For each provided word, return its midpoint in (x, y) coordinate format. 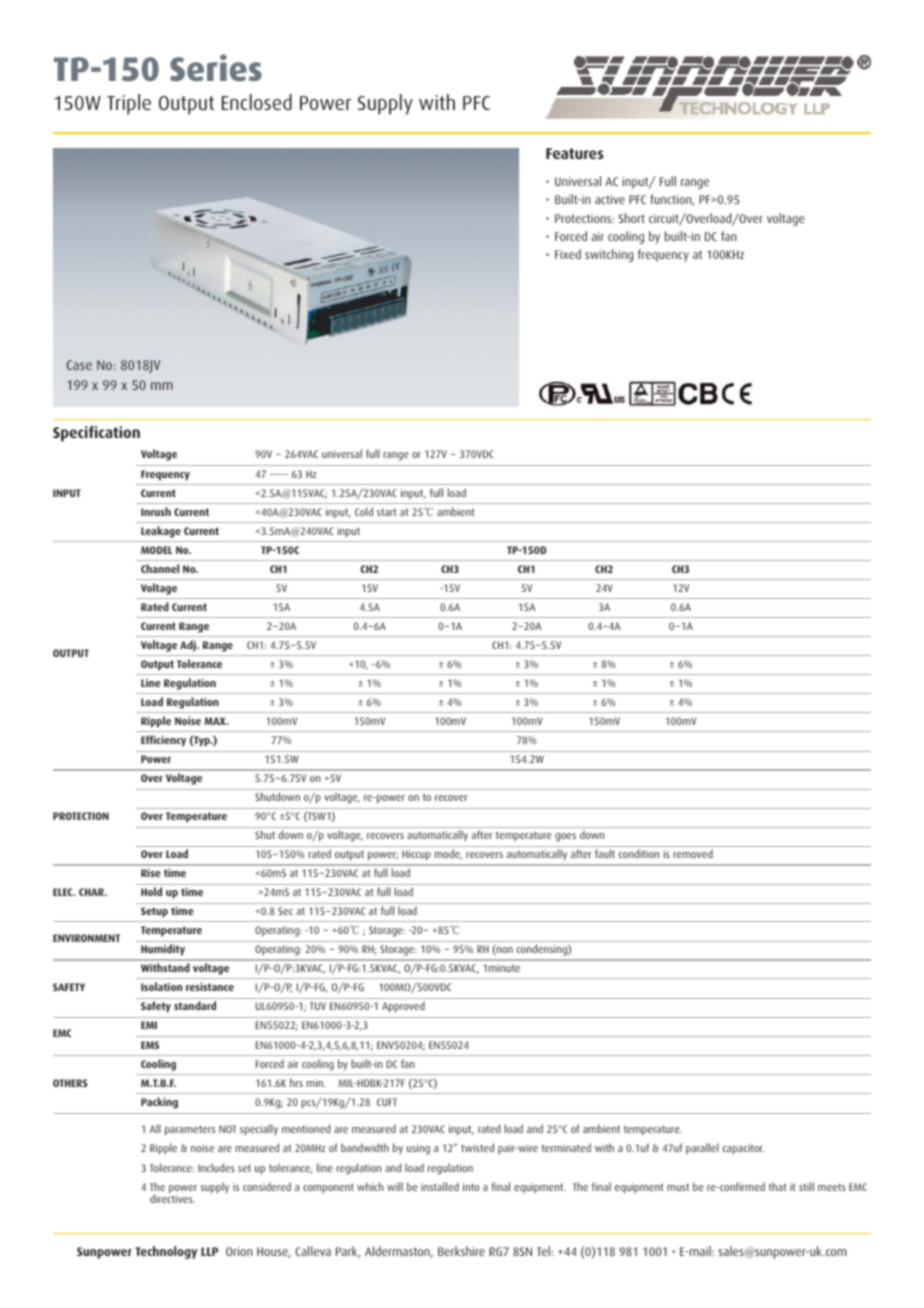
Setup (154, 912)
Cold (364, 511)
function (672, 200)
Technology (166, 1252)
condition (639, 853)
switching (609, 255)
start (386, 512)
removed (693, 853)
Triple (129, 104)
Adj (189, 645)
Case (79, 365)
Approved (403, 1007)
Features (575, 153)
